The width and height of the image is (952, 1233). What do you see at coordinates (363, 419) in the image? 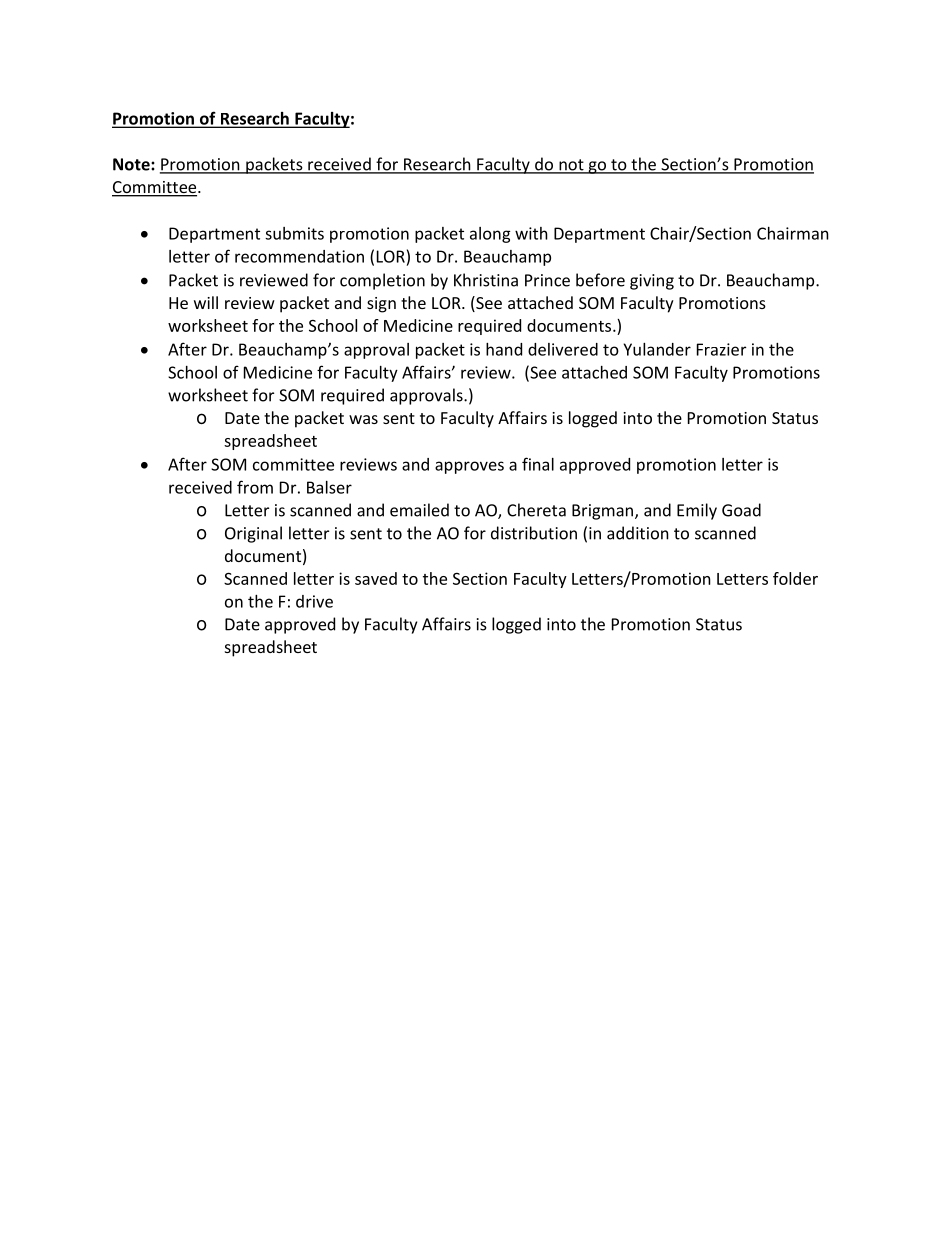
I see `was` at bounding box center [363, 419].
